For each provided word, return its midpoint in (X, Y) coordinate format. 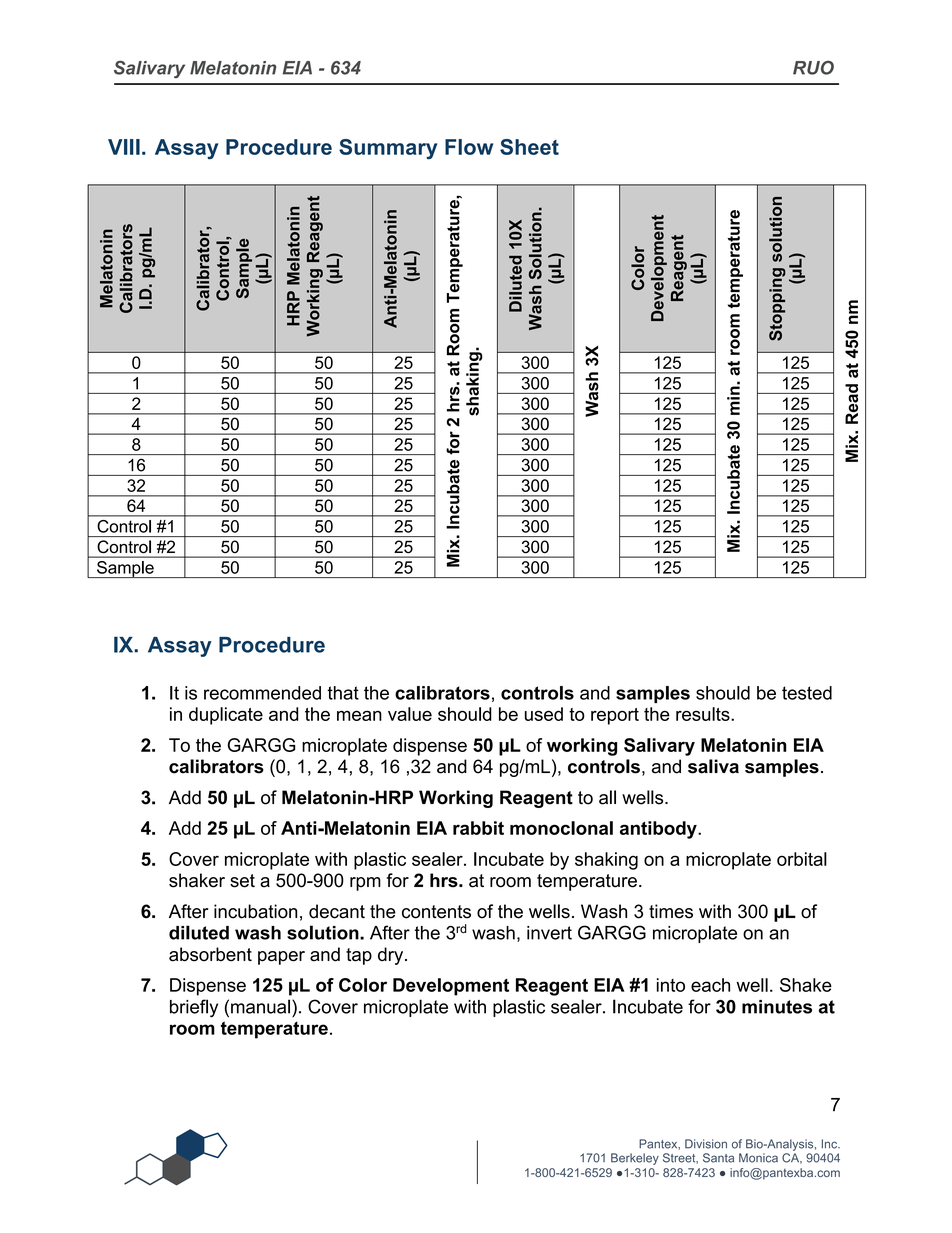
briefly (194, 1008)
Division (706, 1144)
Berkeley (635, 1159)
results (704, 714)
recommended (262, 693)
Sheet (529, 147)
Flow (469, 147)
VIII (124, 147)
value (410, 714)
